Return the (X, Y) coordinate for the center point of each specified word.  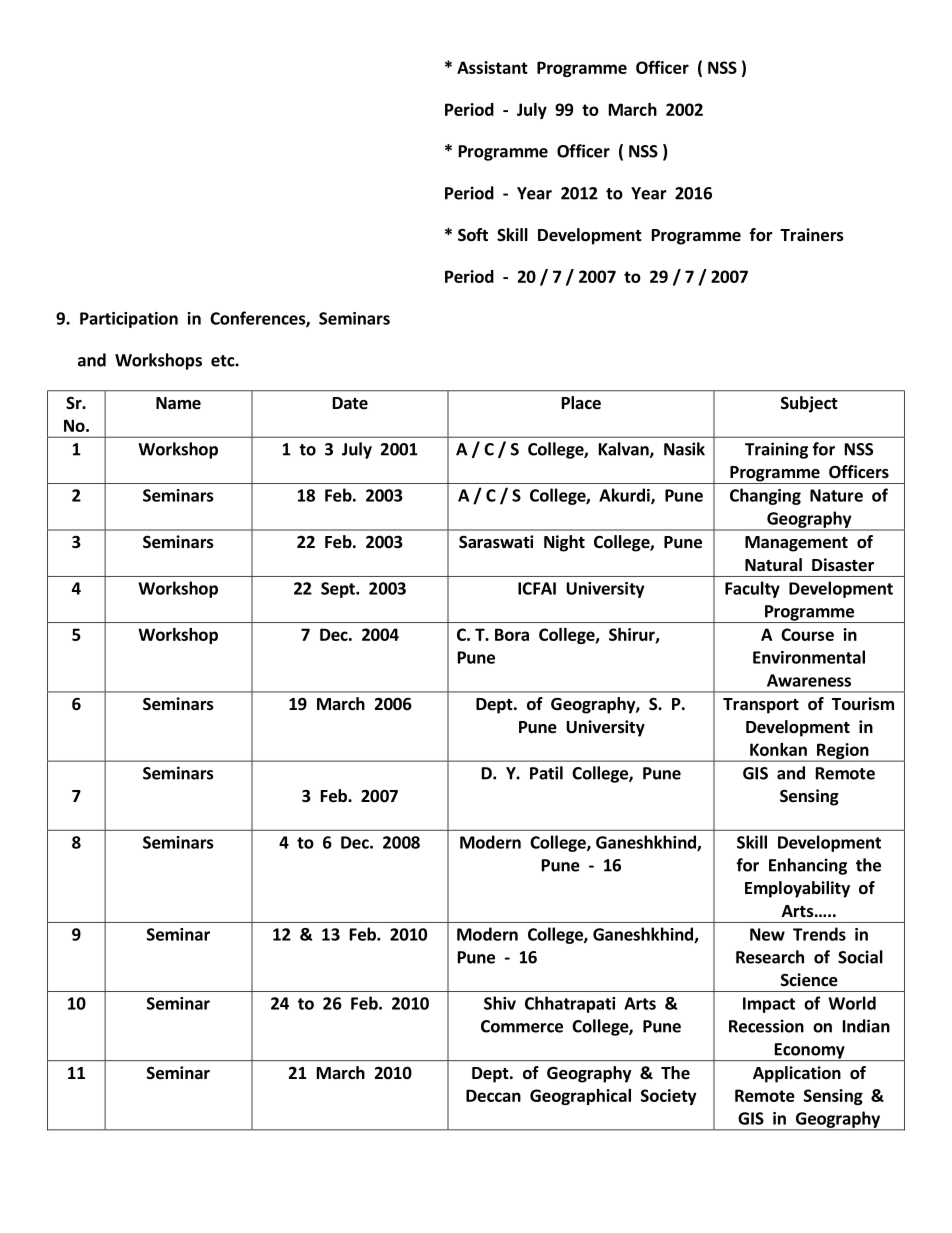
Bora (512, 634)
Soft (473, 235)
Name (178, 403)
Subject (809, 404)
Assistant (492, 67)
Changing (765, 496)
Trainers (812, 235)
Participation (129, 320)
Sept (339, 590)
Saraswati (496, 542)
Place (581, 403)
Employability (797, 889)
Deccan (493, 1095)
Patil (546, 773)
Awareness (809, 680)
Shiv (500, 1003)
